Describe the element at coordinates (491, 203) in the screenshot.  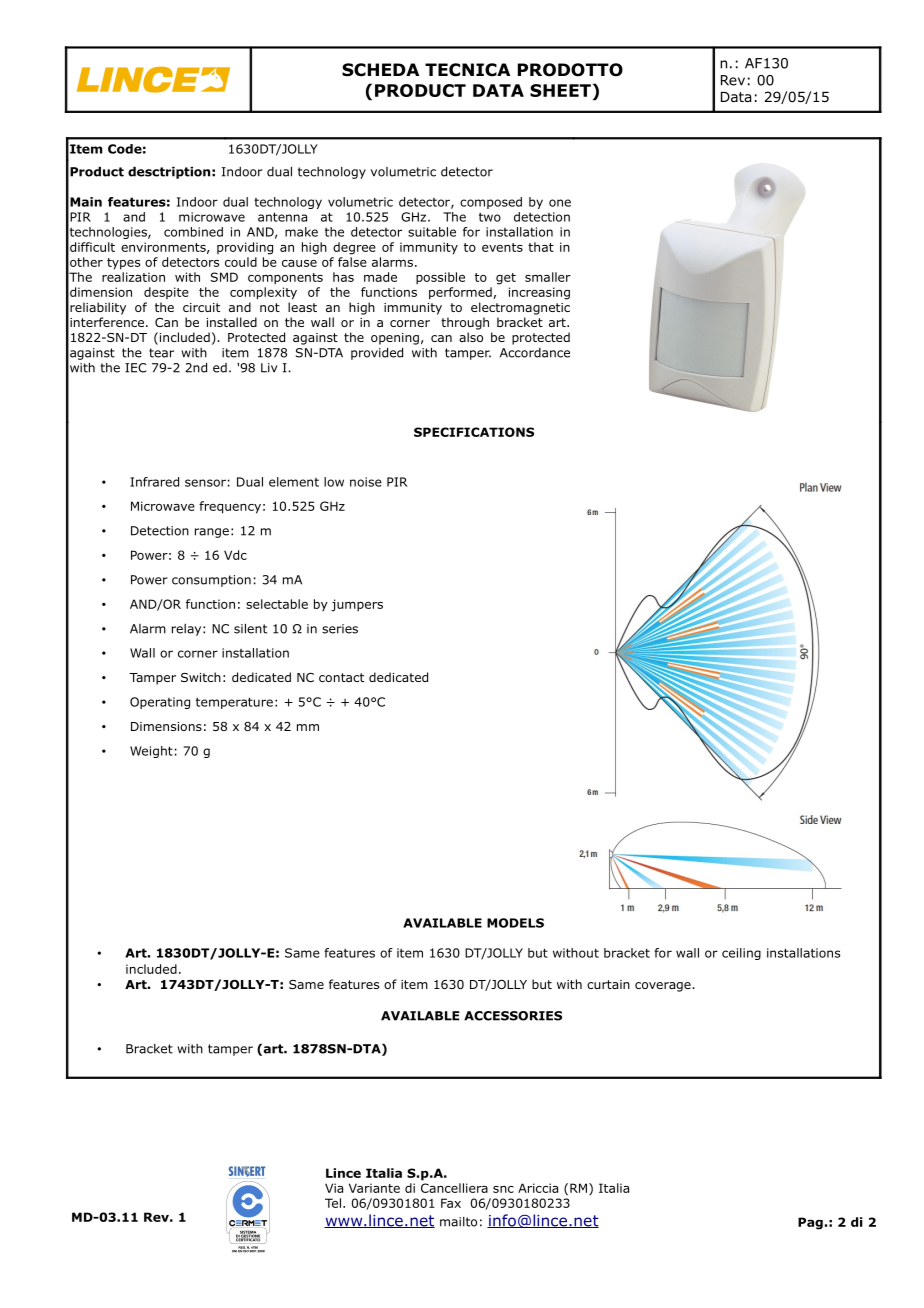
I see `composed` at that location.
